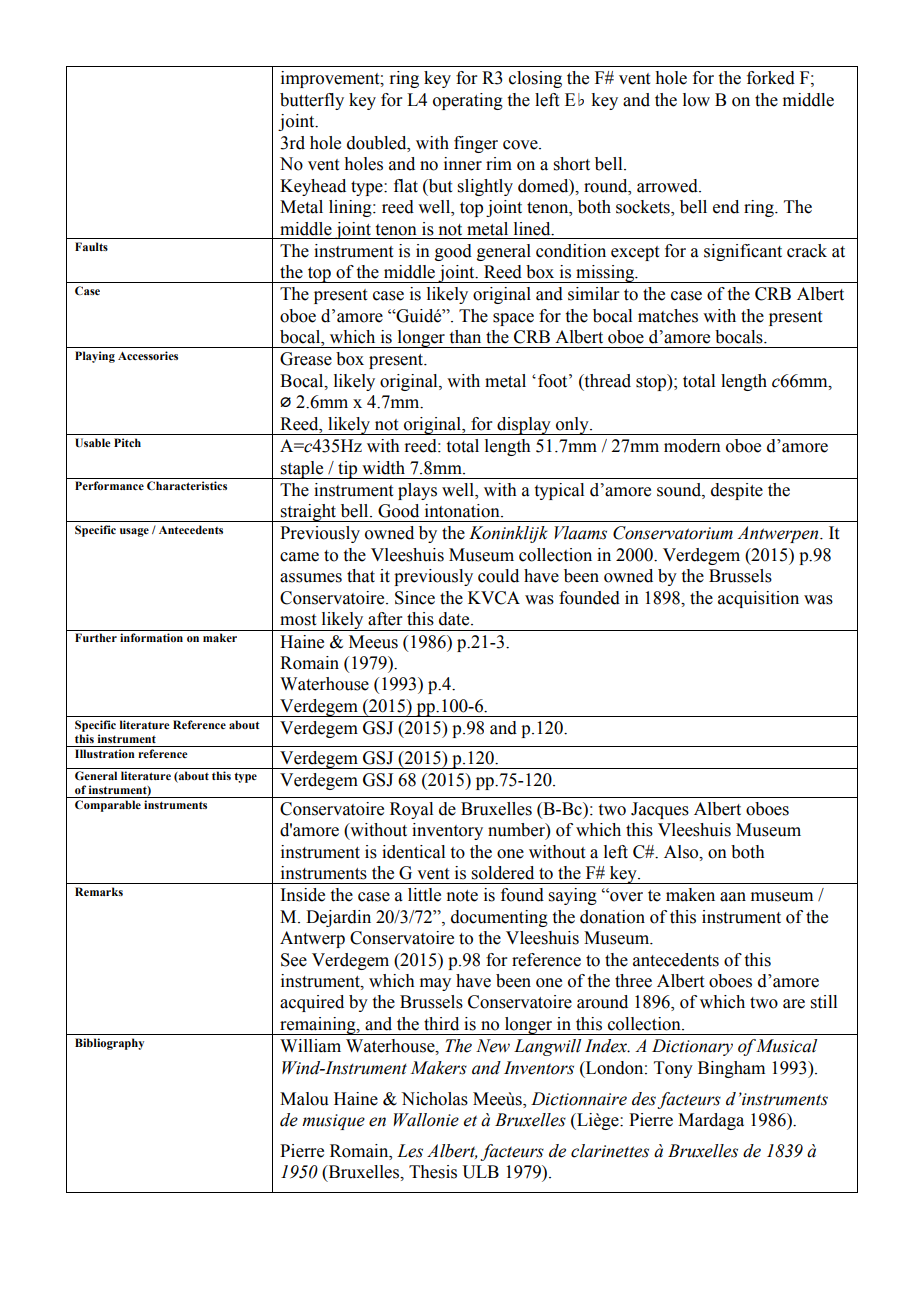  Describe the element at coordinates (758, 599) in the image. I see `acquisition` at that location.
